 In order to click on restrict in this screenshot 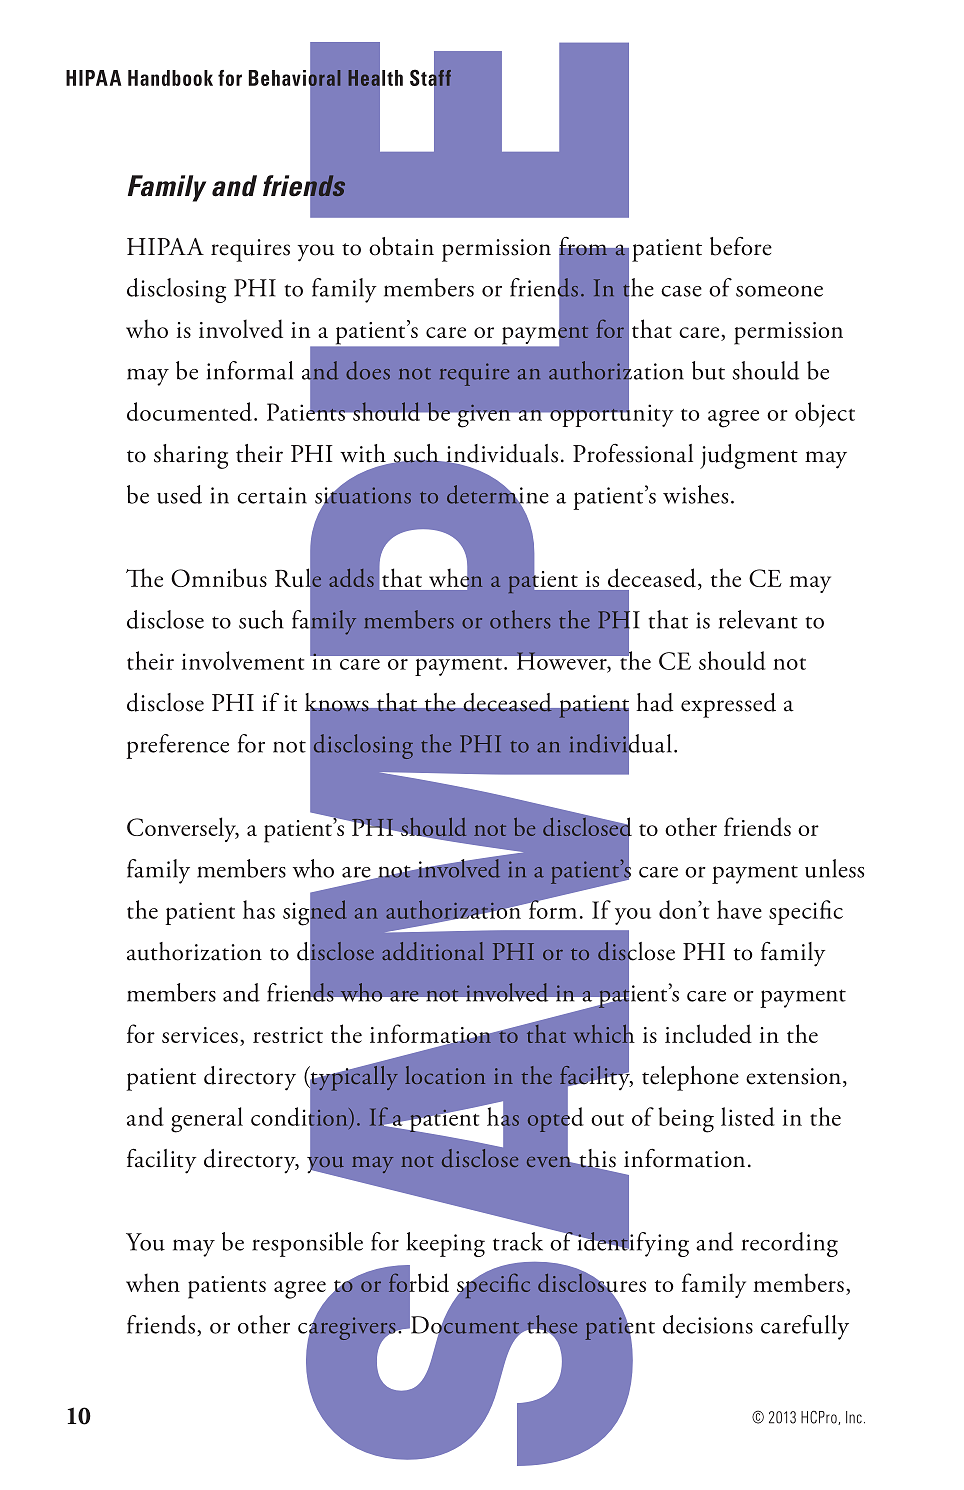, I will do `click(288, 1035)`.
